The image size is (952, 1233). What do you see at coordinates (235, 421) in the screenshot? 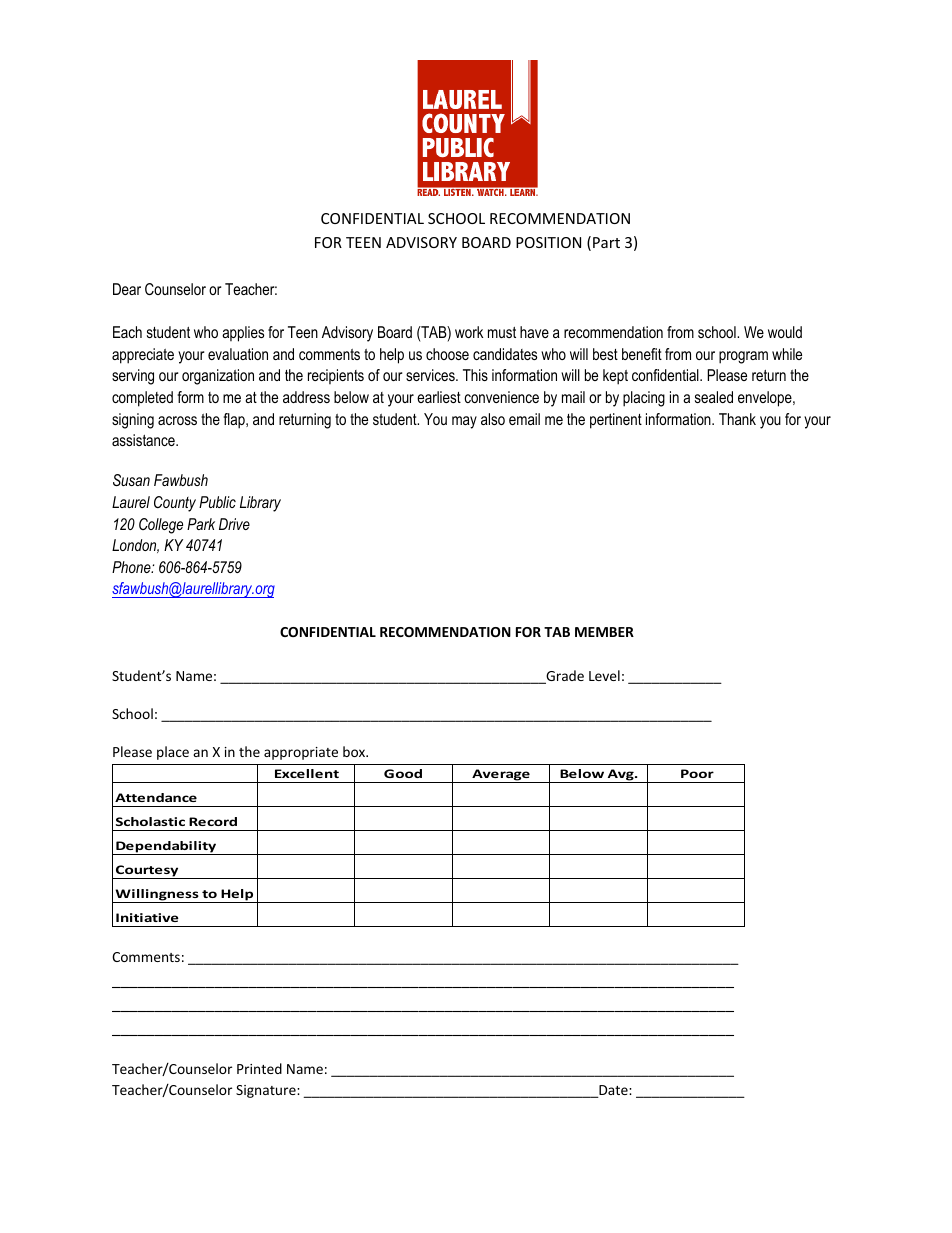
I see `flap` at bounding box center [235, 421].
